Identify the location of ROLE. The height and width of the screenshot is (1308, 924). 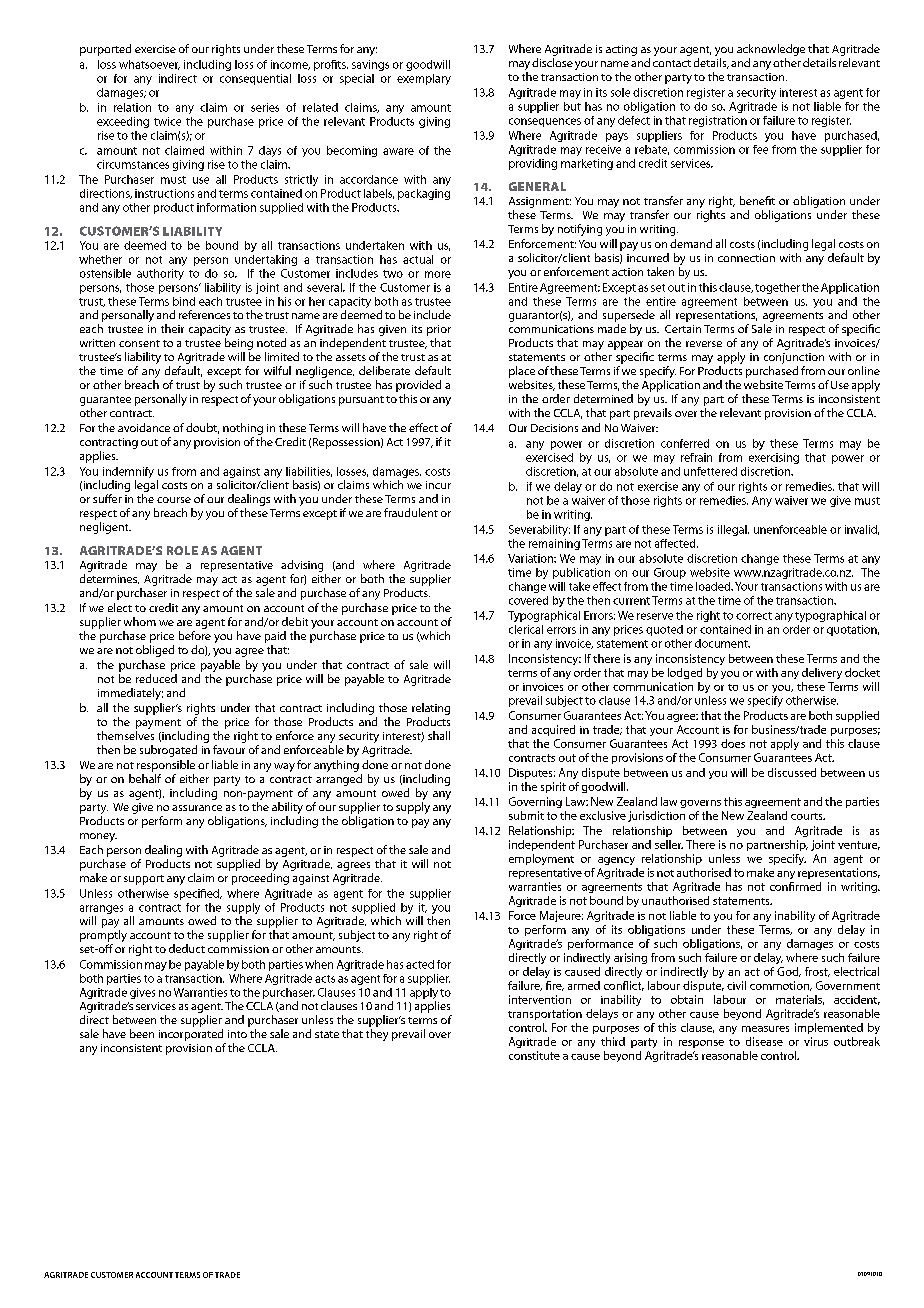
(182, 550).
